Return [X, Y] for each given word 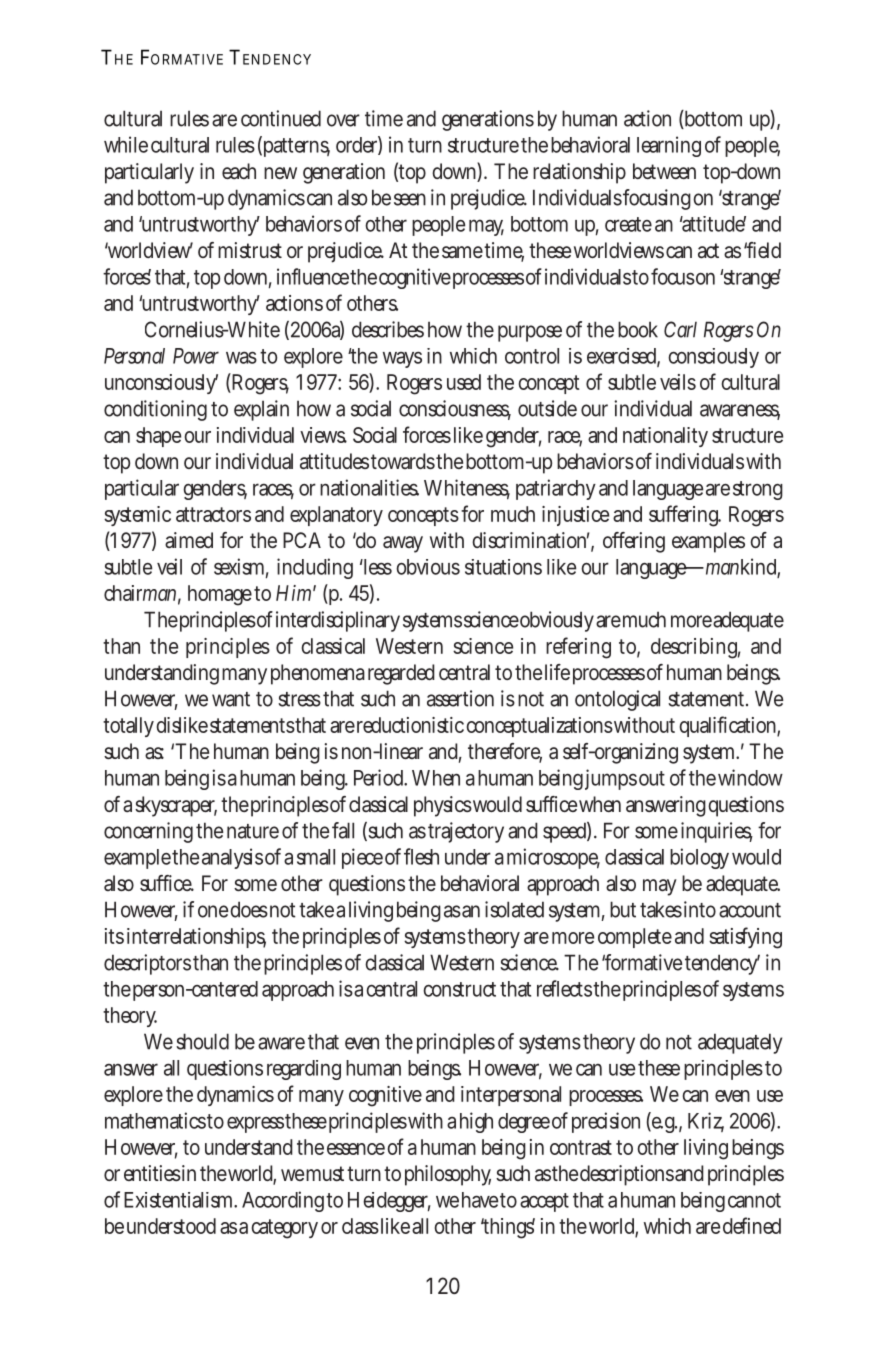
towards [403, 461]
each [239, 171]
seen [410, 199]
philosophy [448, 1175]
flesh [421, 856]
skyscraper [176, 806]
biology [699, 858]
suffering [684, 516]
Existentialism [178, 1200]
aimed [189, 540]
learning [669, 146]
